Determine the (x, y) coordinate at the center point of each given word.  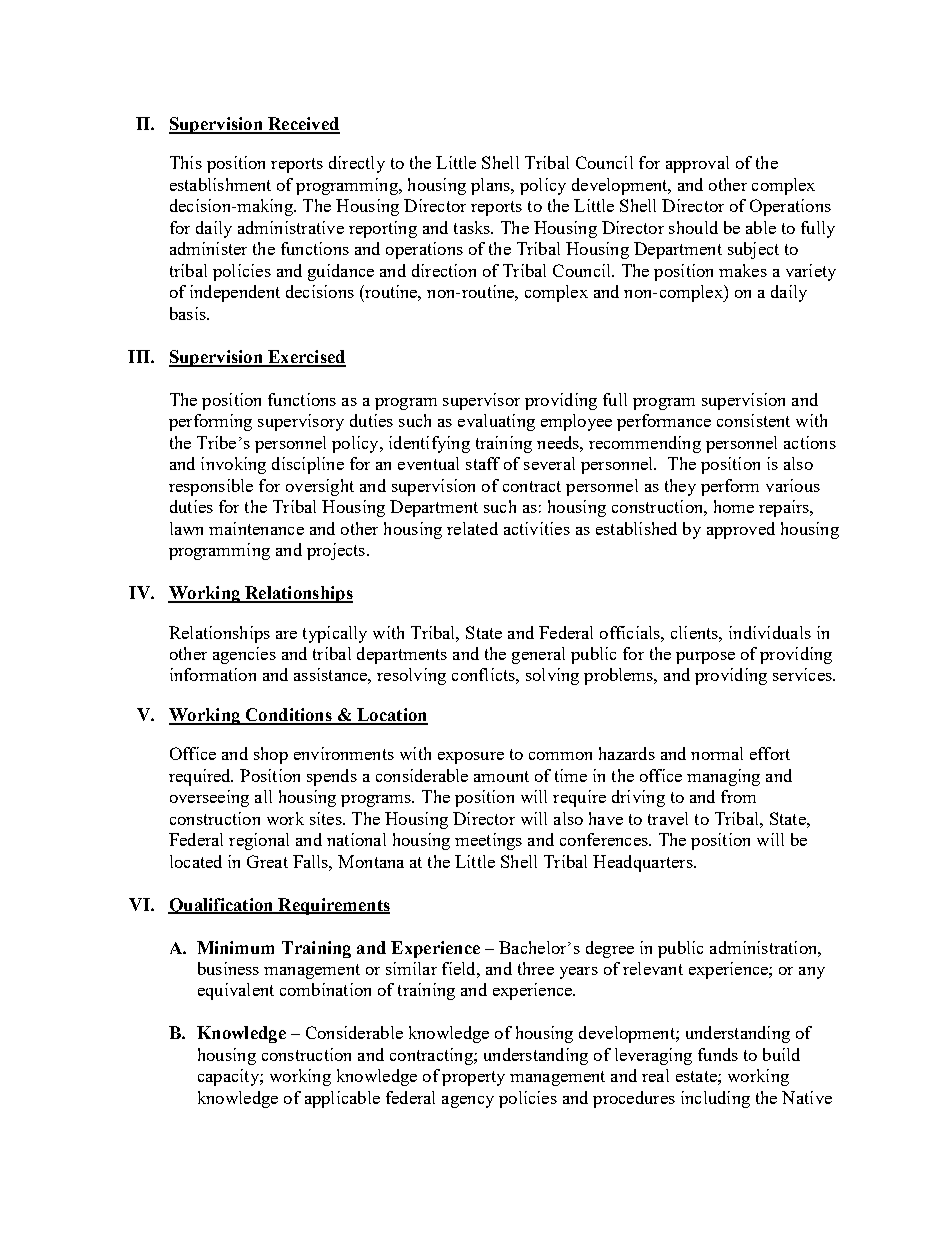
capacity (229, 1077)
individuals (770, 632)
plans (491, 186)
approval (697, 164)
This (186, 162)
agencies (244, 655)
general (538, 655)
